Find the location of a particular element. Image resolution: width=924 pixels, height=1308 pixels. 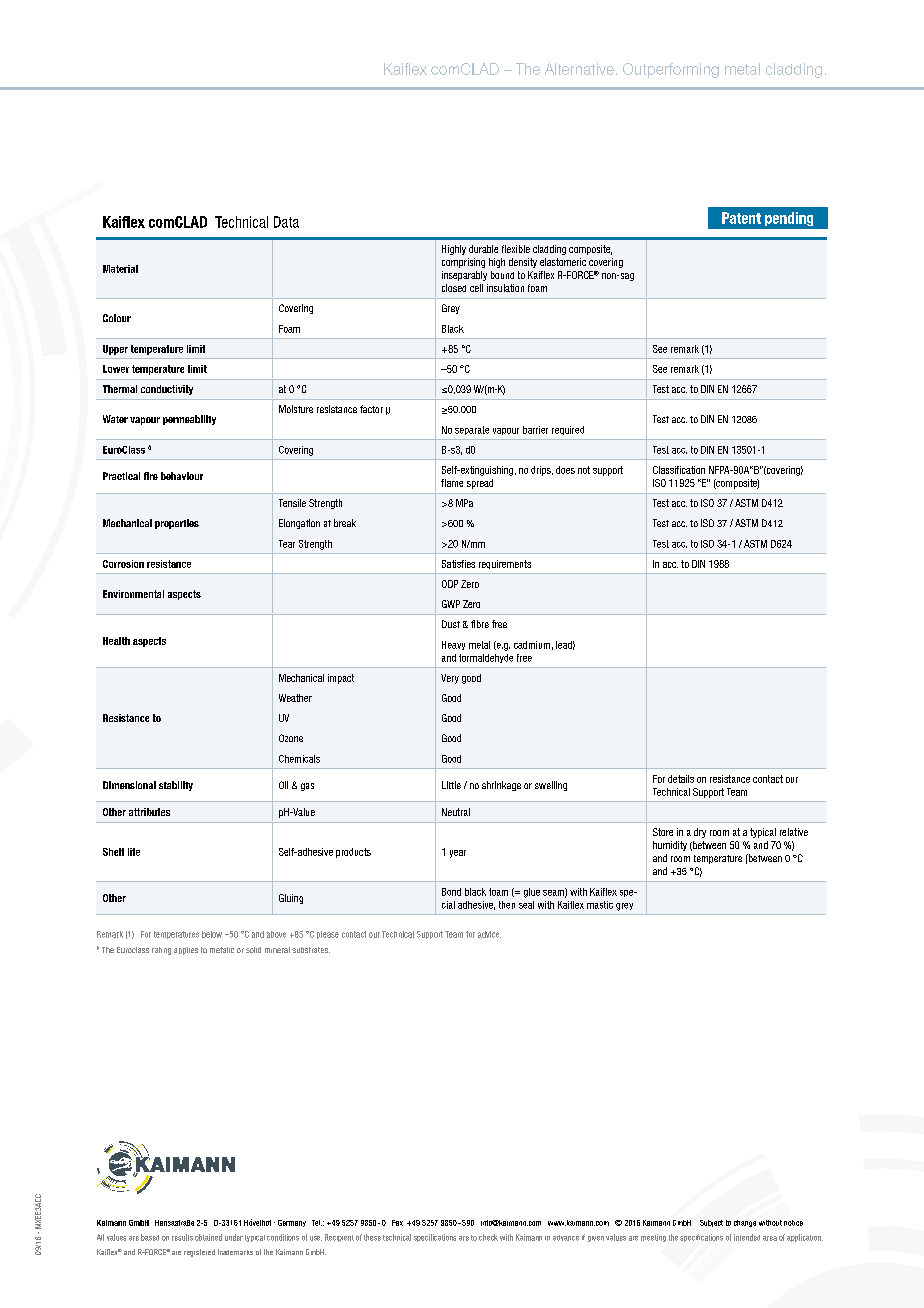

Classification is located at coordinates (679, 470).
